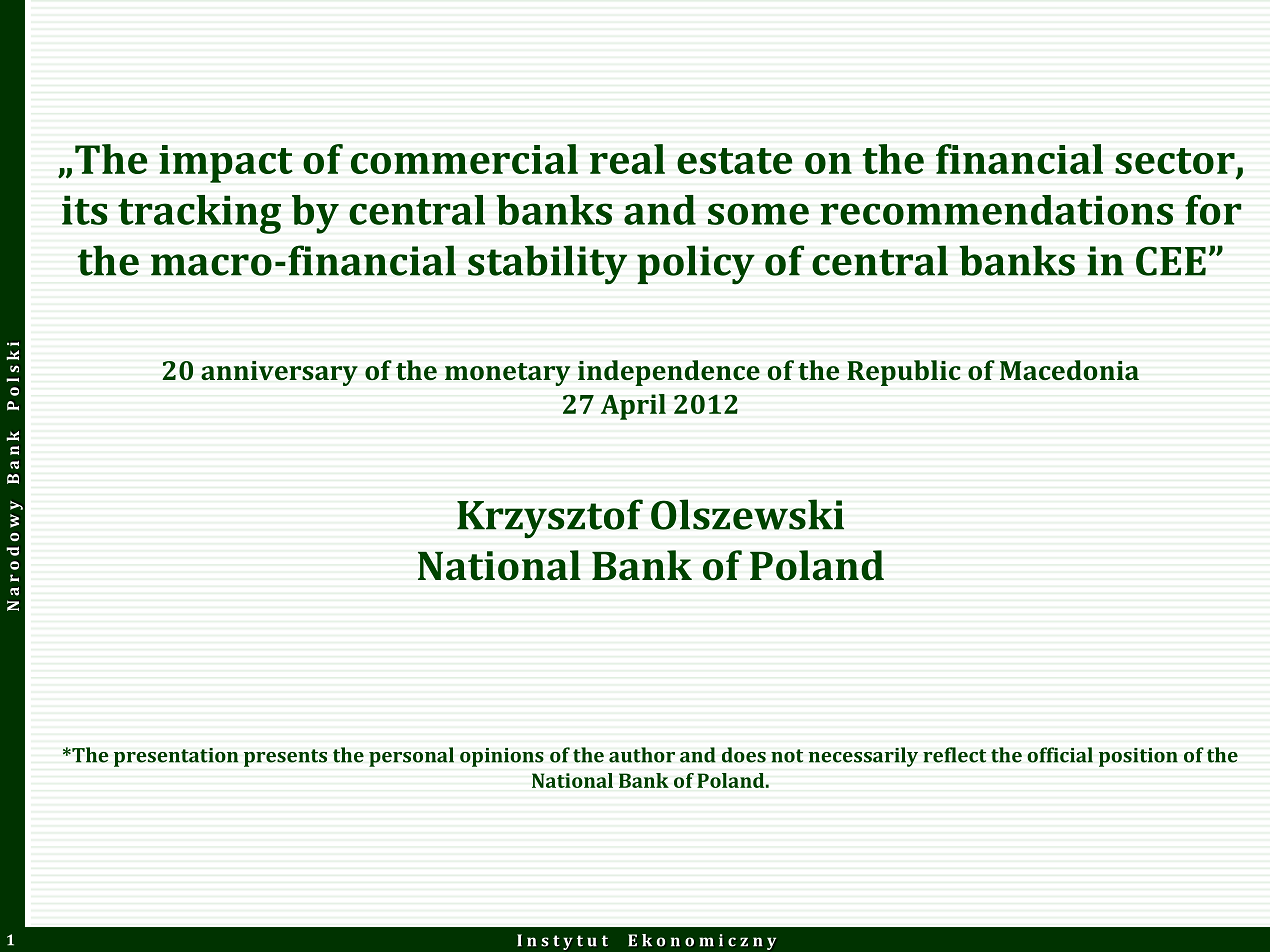 Image resolution: width=1270 pixels, height=952 pixels. Describe the element at coordinates (279, 373) in the page. I see `anniversary` at that location.
